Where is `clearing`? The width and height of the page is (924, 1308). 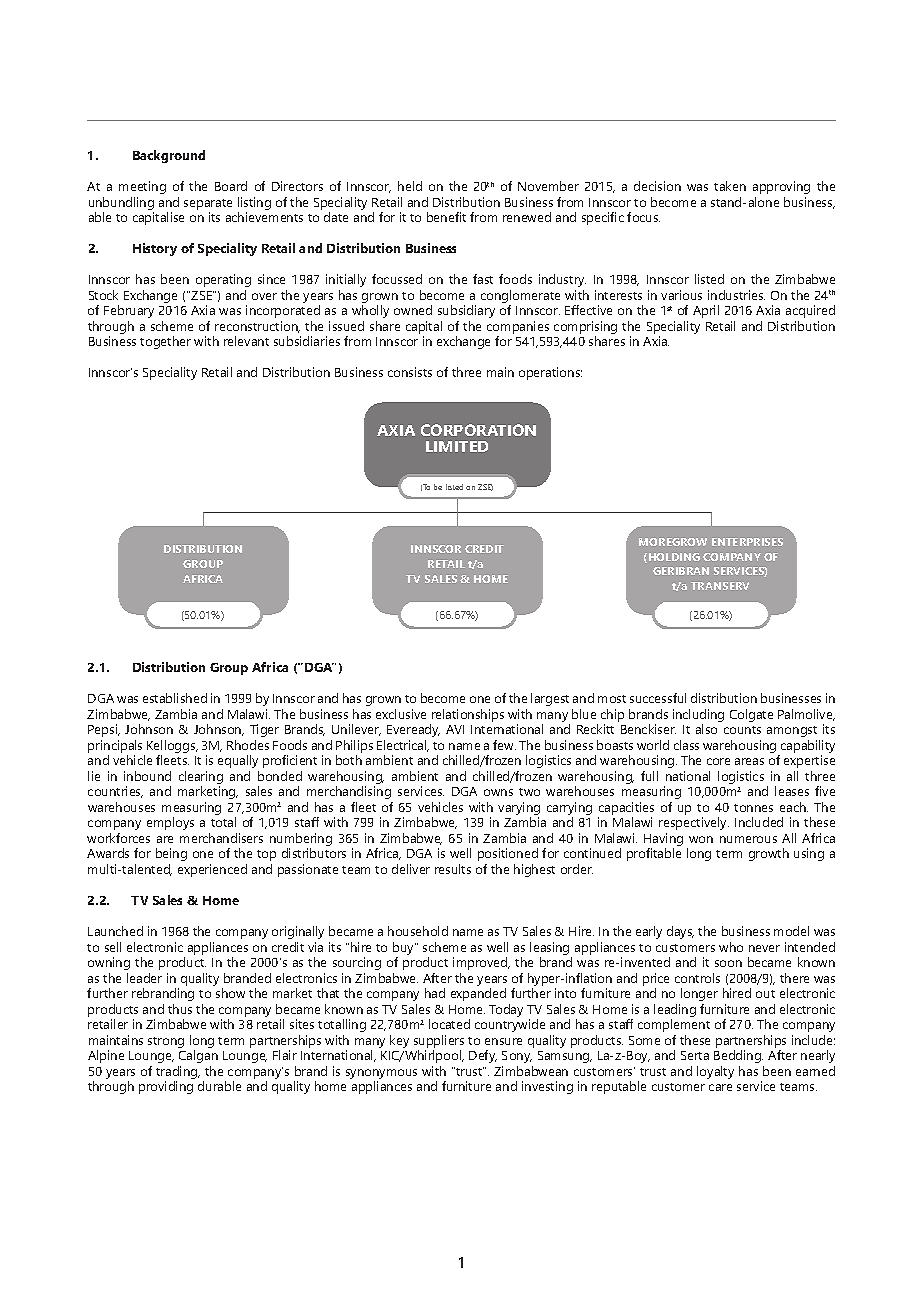
clearing is located at coordinates (201, 779).
